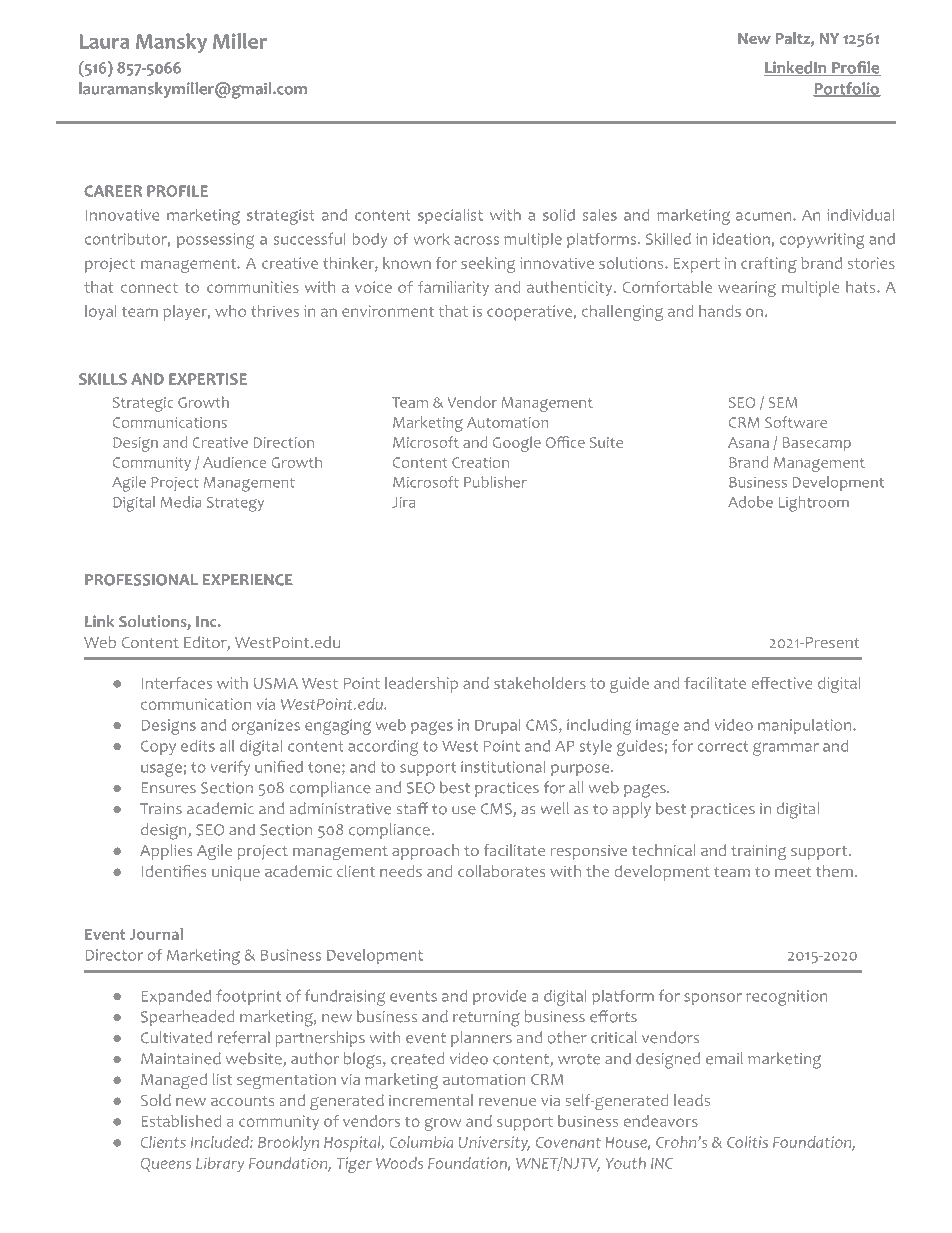 Image resolution: width=952 pixels, height=1233 pixels. Describe the element at coordinates (793, 872) in the document. I see `meet` at that location.
